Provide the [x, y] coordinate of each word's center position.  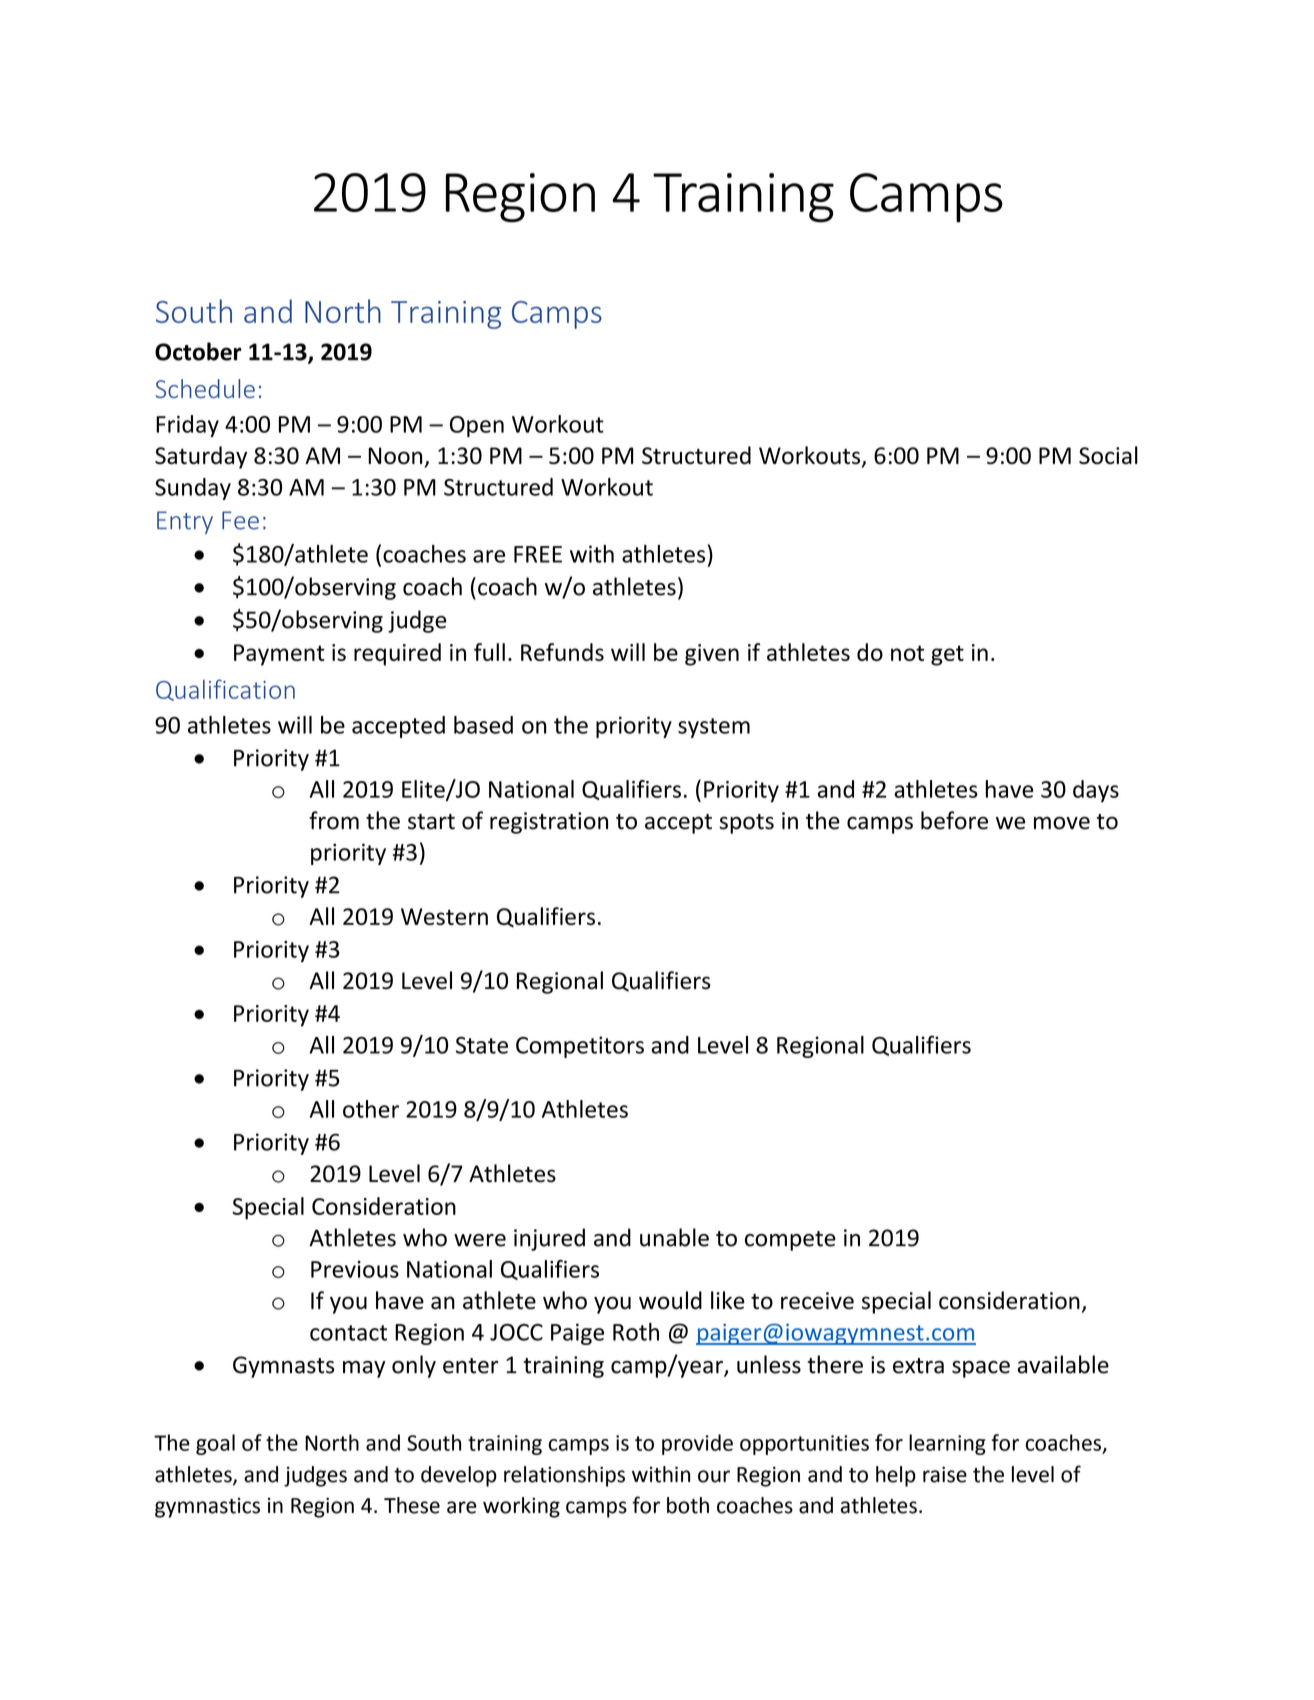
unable [674, 1237]
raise [945, 1474]
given [712, 655]
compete [790, 1241]
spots [746, 824]
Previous [355, 1269]
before [954, 820]
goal [215, 1444]
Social [1108, 455]
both [688, 1505]
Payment [279, 655]
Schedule [205, 388]
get [947, 655]
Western [444, 916]
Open [477, 426]
